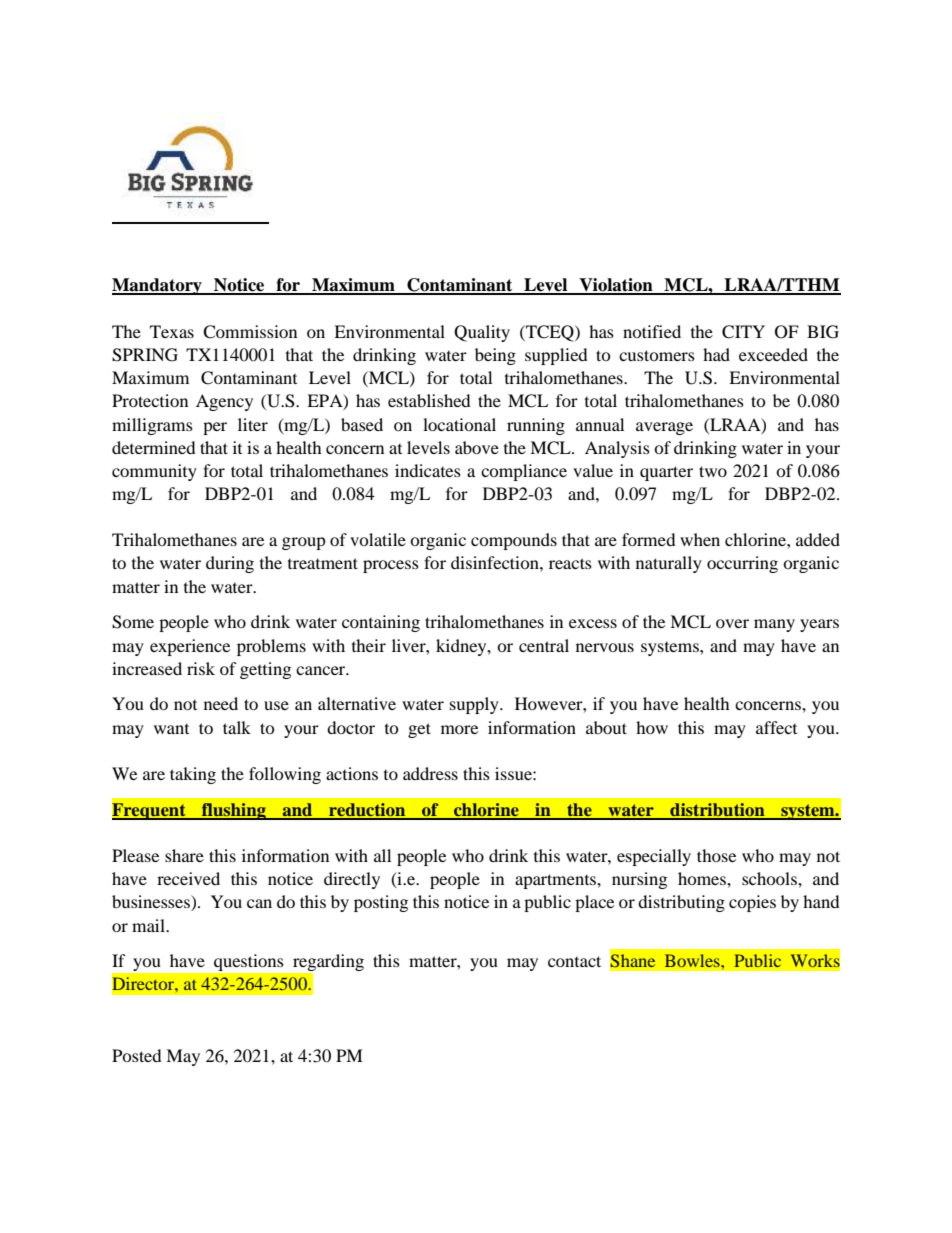 The image size is (952, 1233). Describe the element at coordinates (743, 332) in the screenshot. I see `CITY` at that location.
